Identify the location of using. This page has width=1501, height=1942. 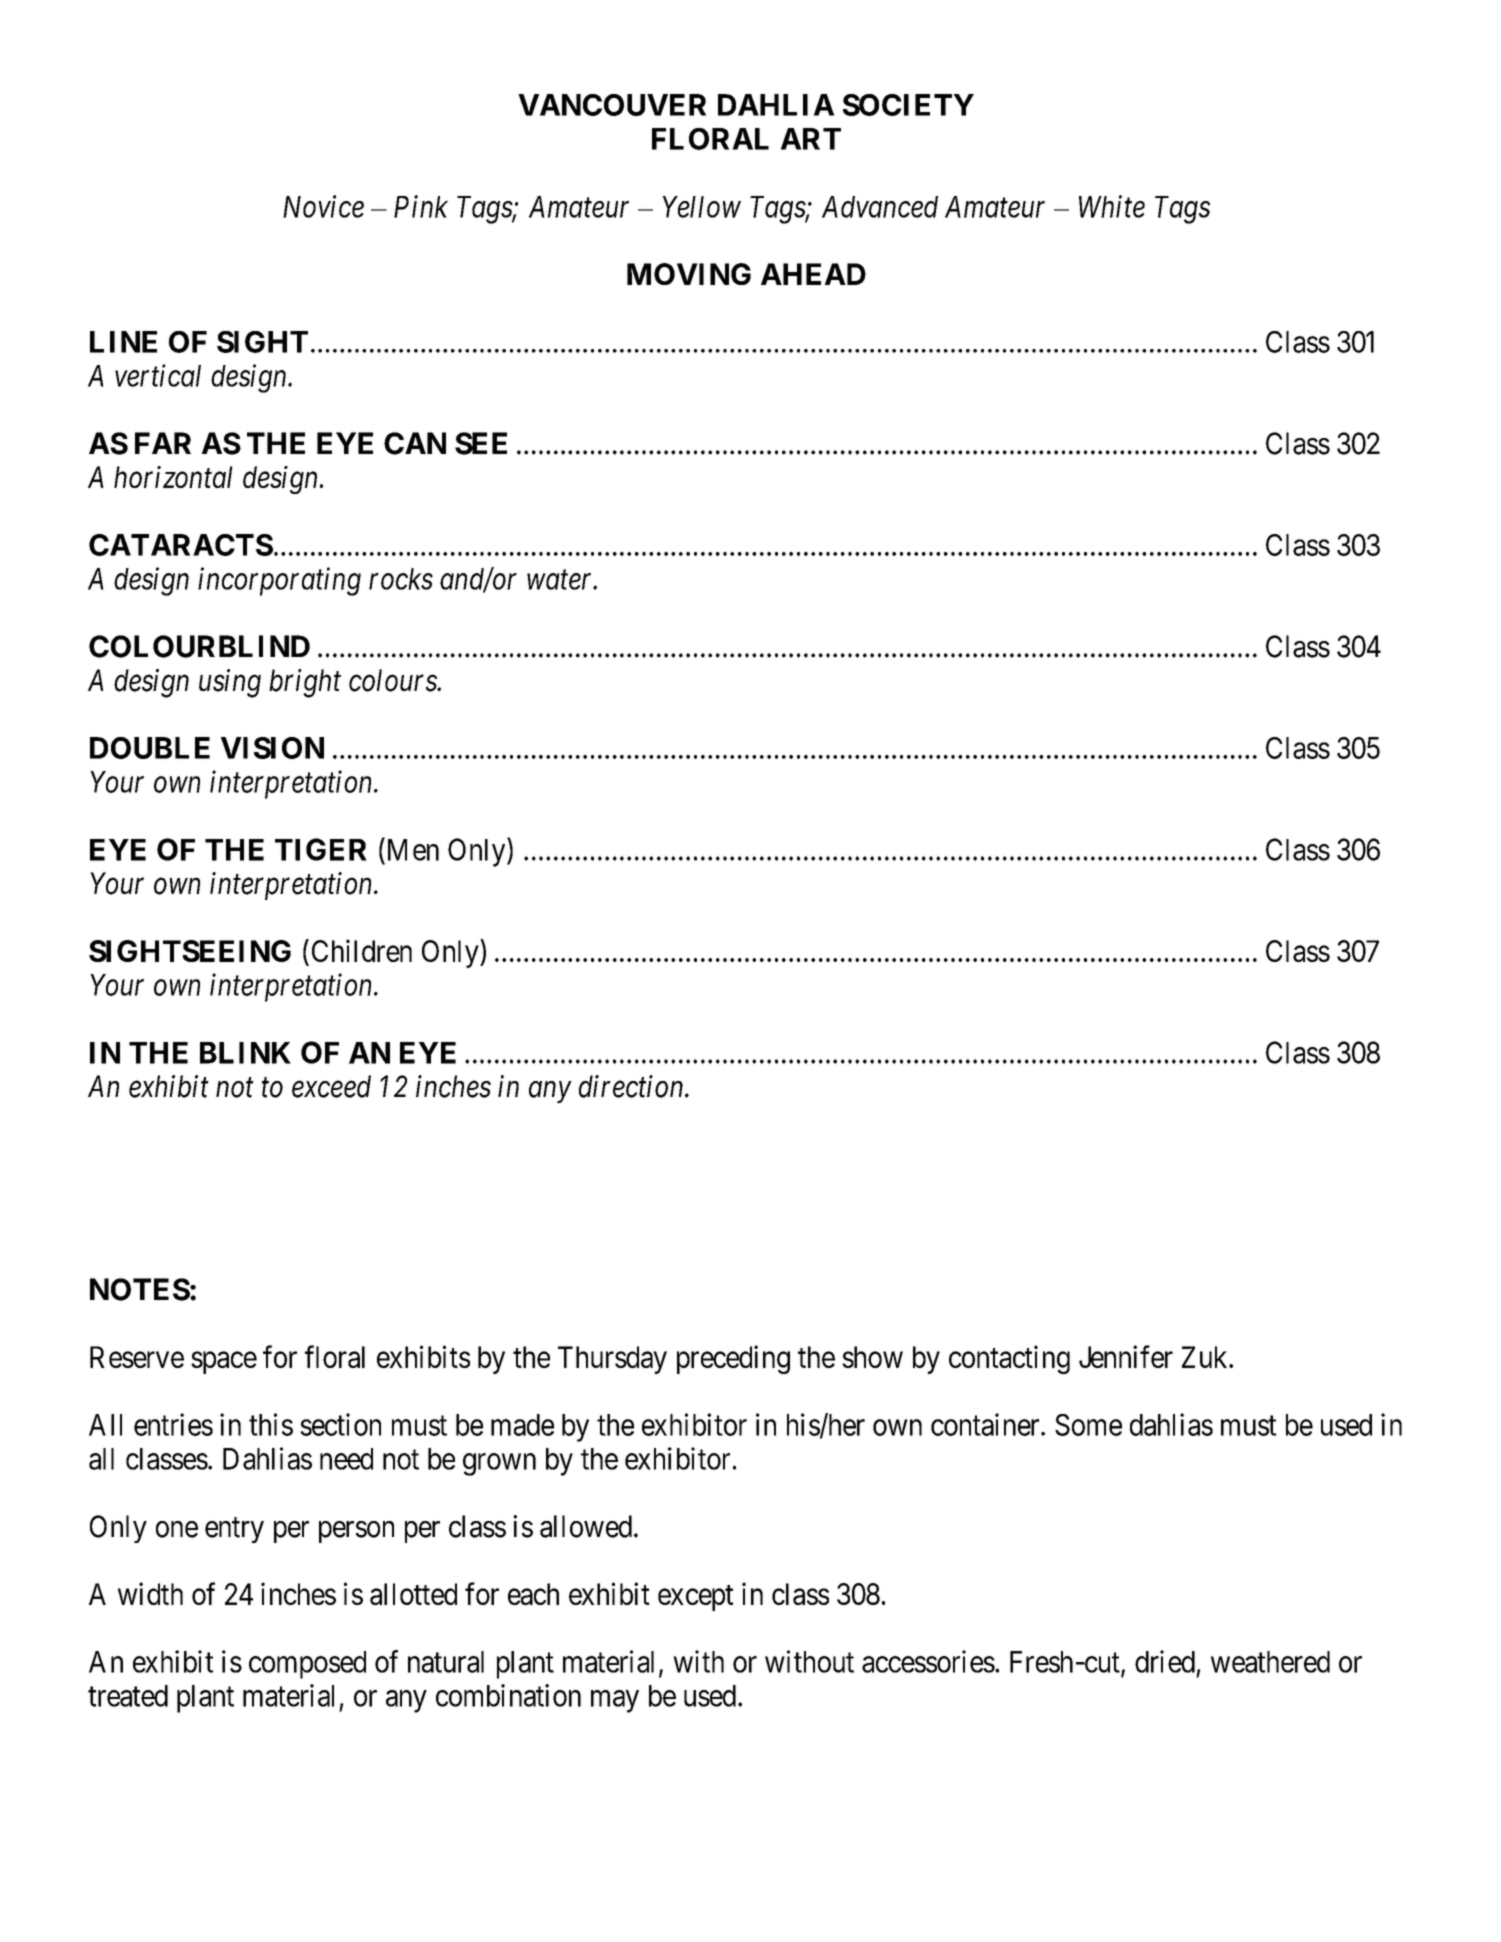
(230, 683).
